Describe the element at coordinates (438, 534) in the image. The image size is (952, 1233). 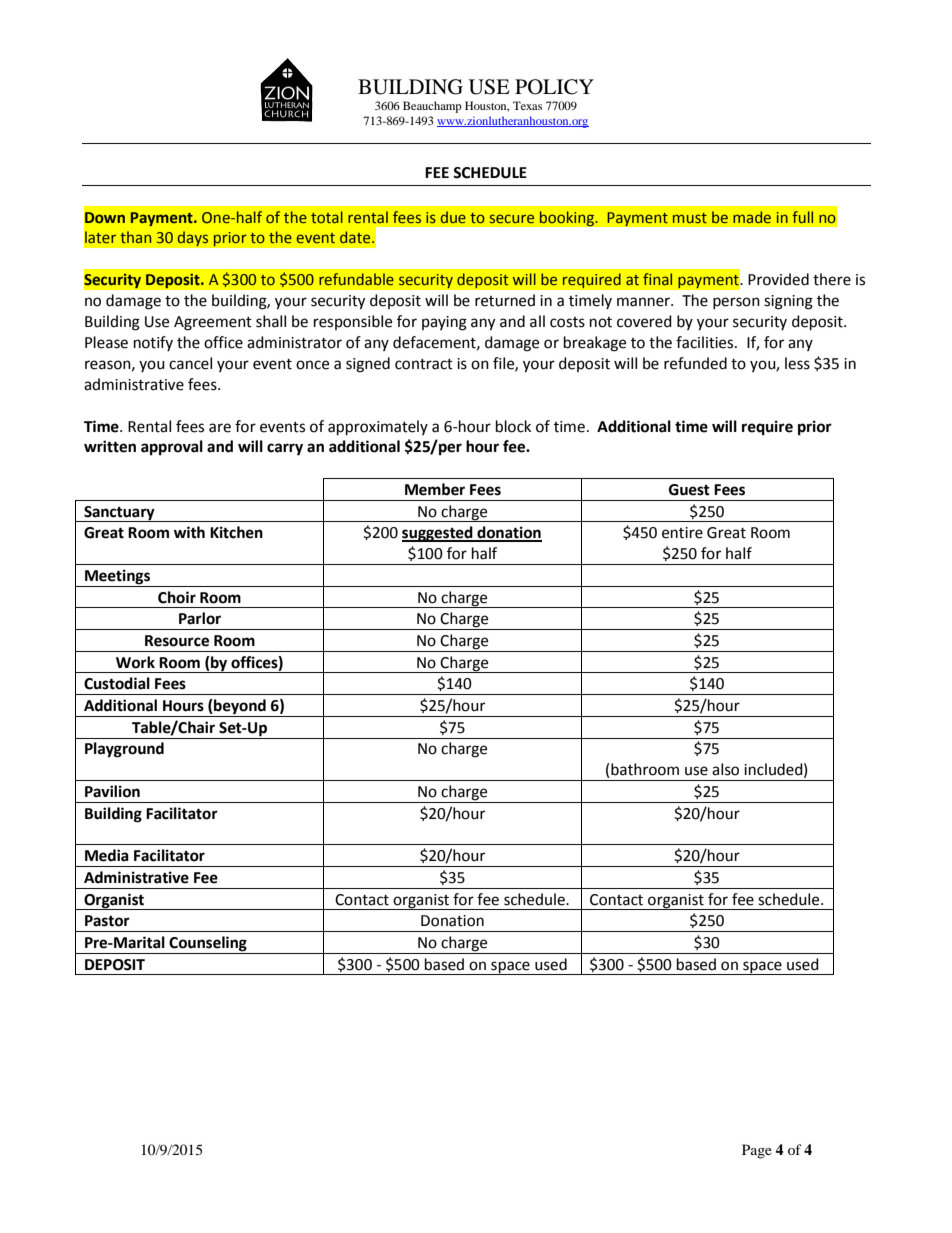
I see `suggested` at that location.
